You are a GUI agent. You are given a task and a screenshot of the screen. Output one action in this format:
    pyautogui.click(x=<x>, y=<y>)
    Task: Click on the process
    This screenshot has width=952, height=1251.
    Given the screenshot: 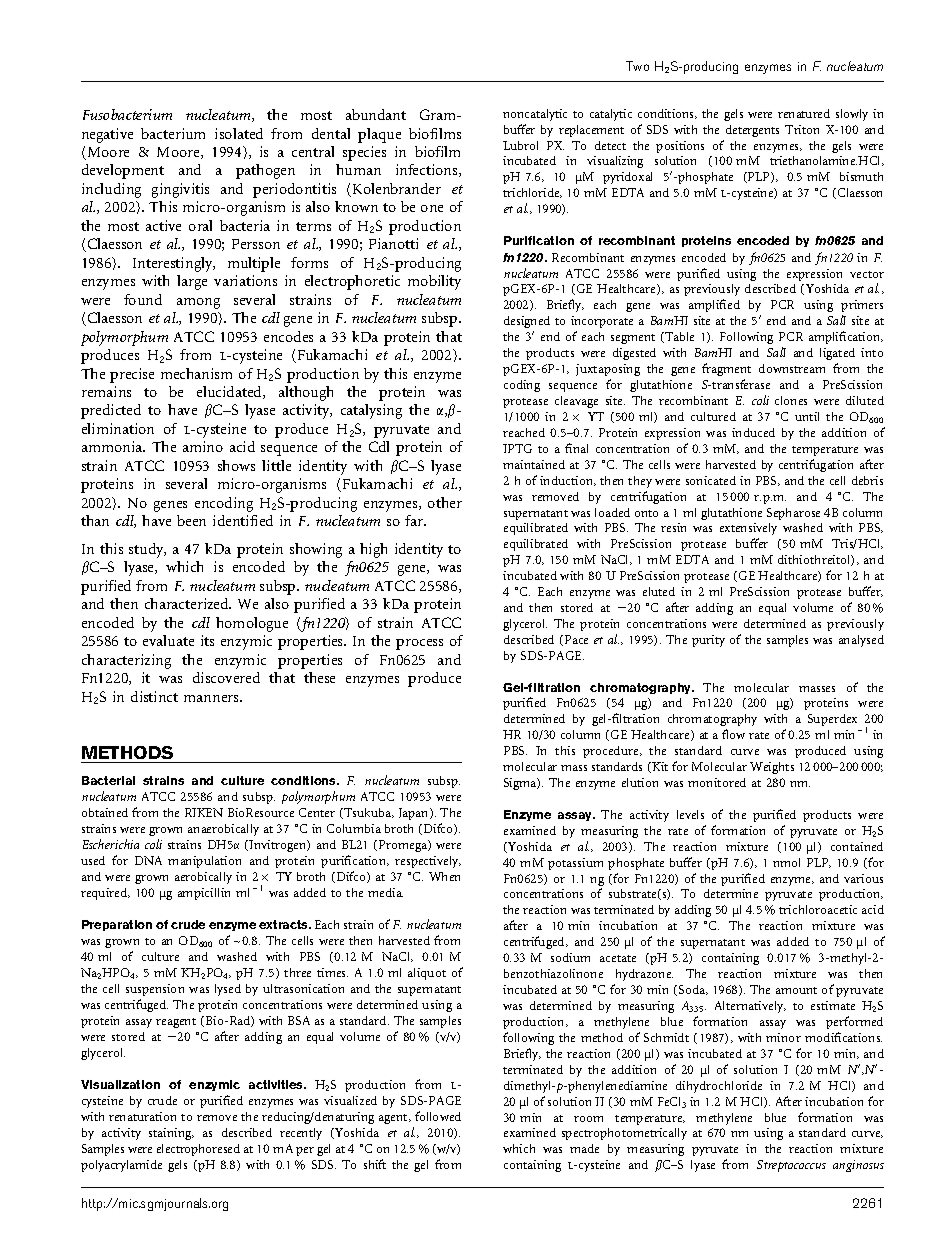 What is the action you would take?
    pyautogui.click(x=419, y=644)
